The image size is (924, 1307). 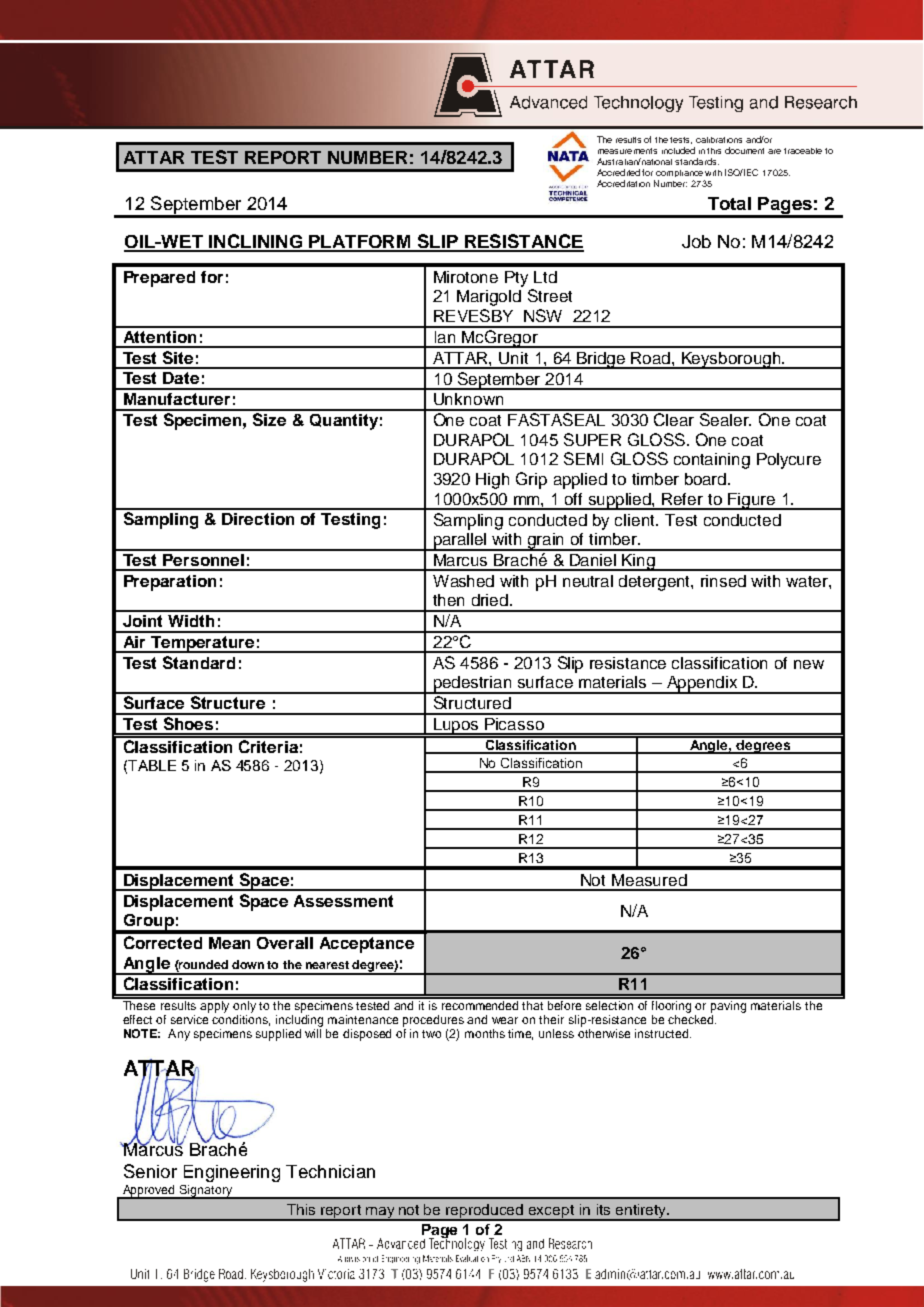 What do you see at coordinates (744, 150) in the screenshot?
I see `document` at bounding box center [744, 150].
